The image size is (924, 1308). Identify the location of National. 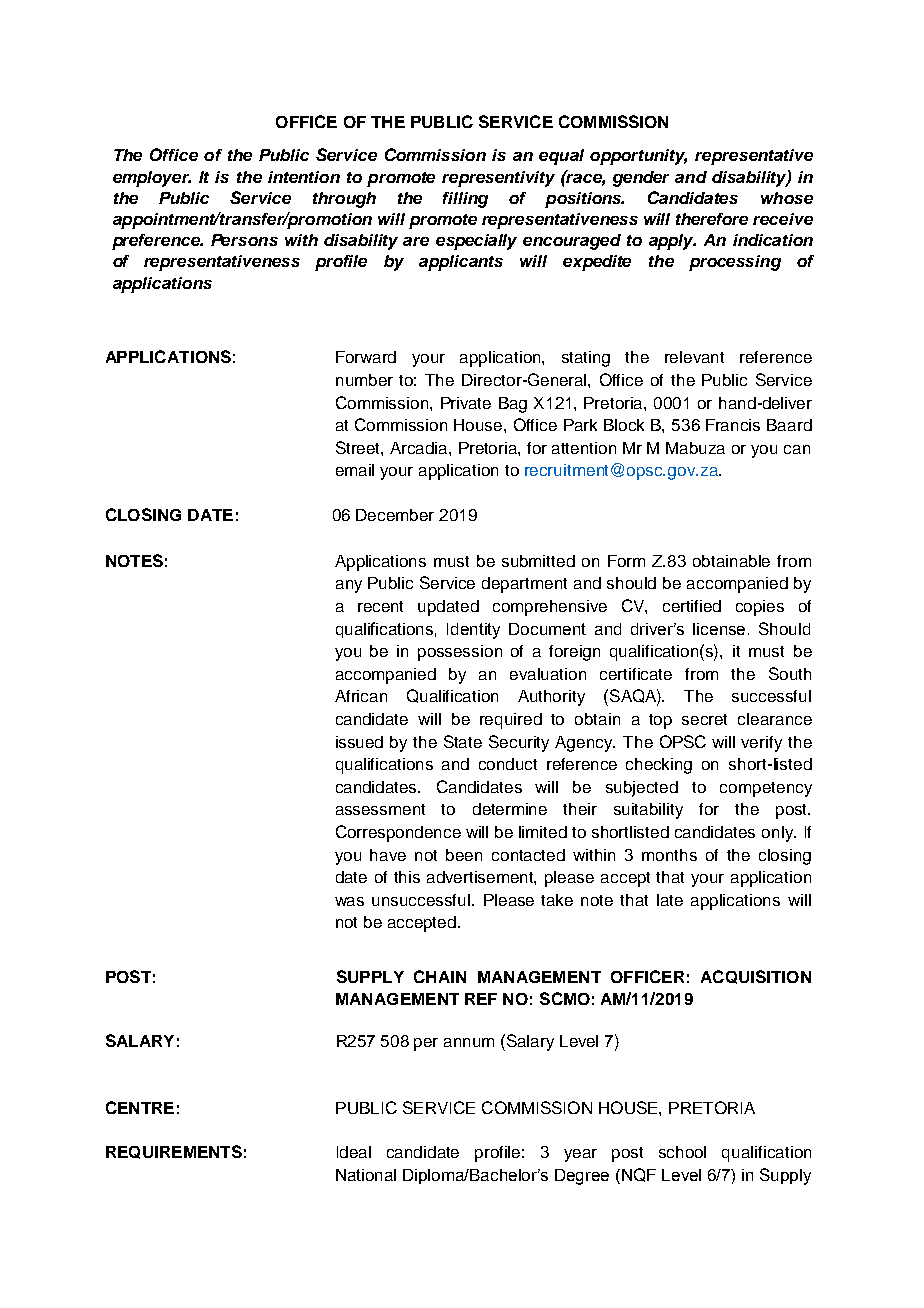
(366, 1175).
